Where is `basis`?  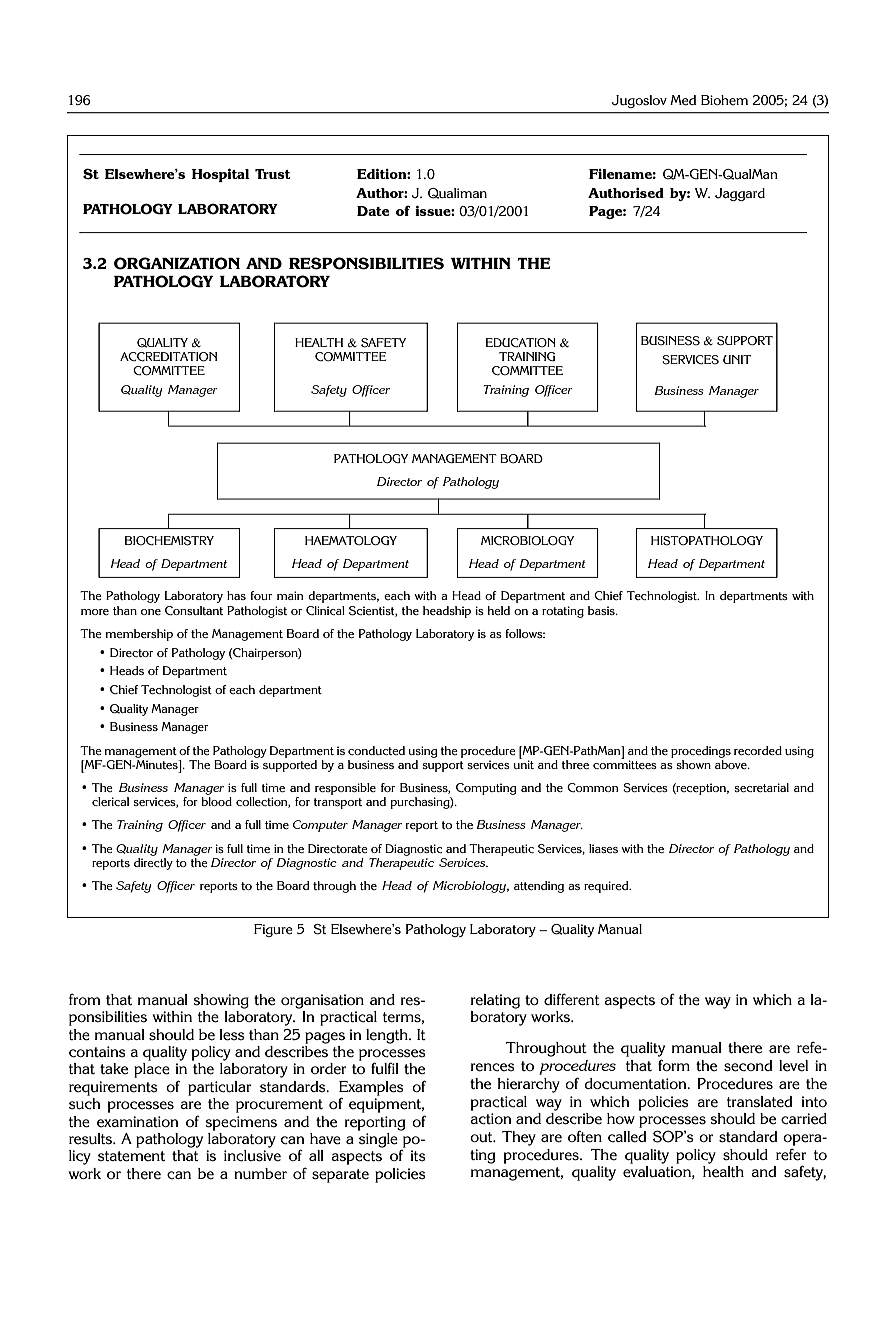 basis is located at coordinates (602, 610).
